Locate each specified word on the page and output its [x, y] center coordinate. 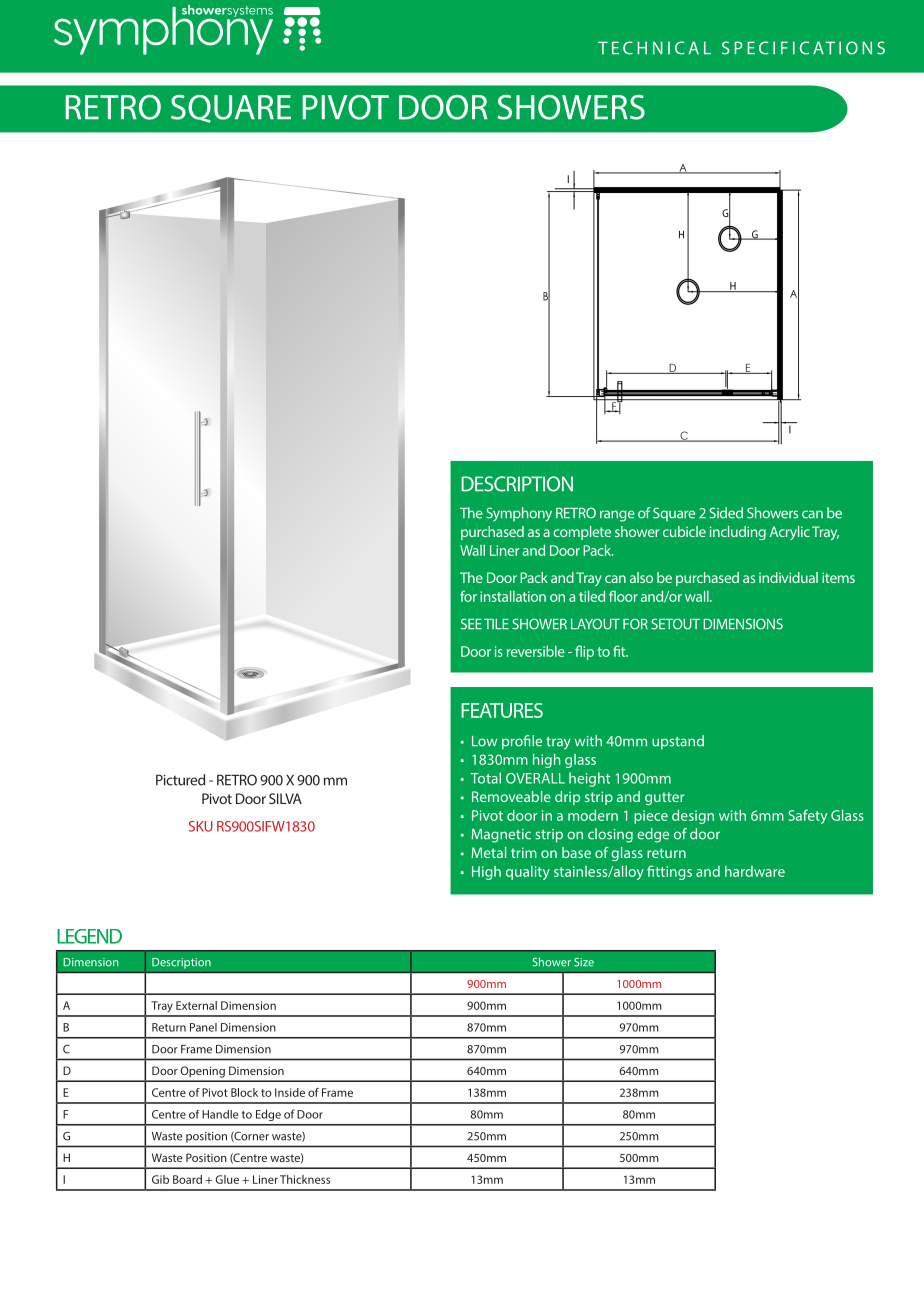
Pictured [180, 780]
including [738, 533]
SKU [201, 826]
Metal [488, 852]
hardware [755, 871]
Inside [290, 1092]
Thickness [305, 1179]
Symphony [519, 514]
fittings [669, 872]
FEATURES [502, 710]
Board [187, 1179]
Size [584, 962]
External [196, 1005]
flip [584, 652]
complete [582, 533]
